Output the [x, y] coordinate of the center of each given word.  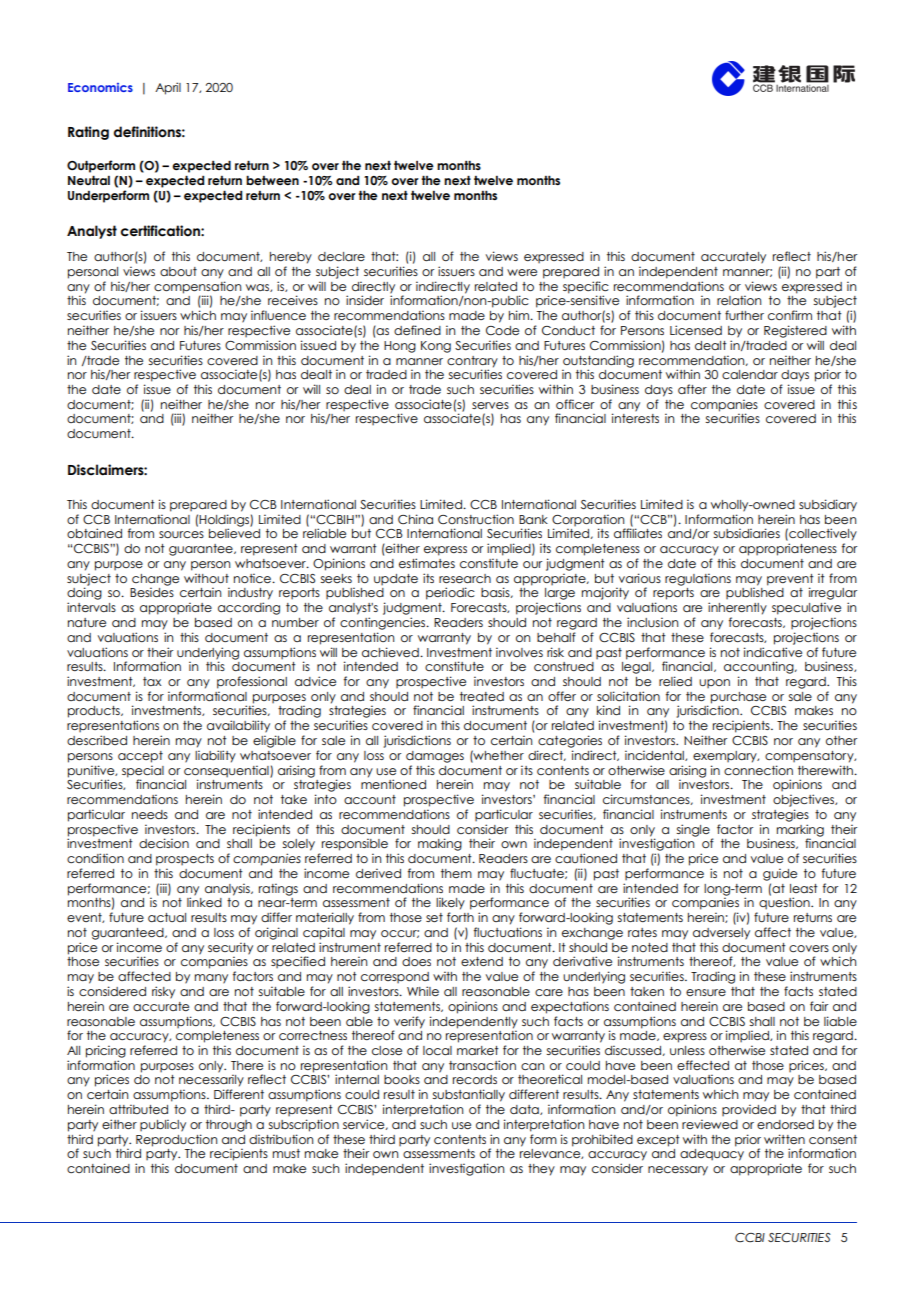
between [272, 180]
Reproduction [176, 1140]
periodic [450, 593]
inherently [737, 608]
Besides [152, 592]
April [168, 88]
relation [739, 300]
